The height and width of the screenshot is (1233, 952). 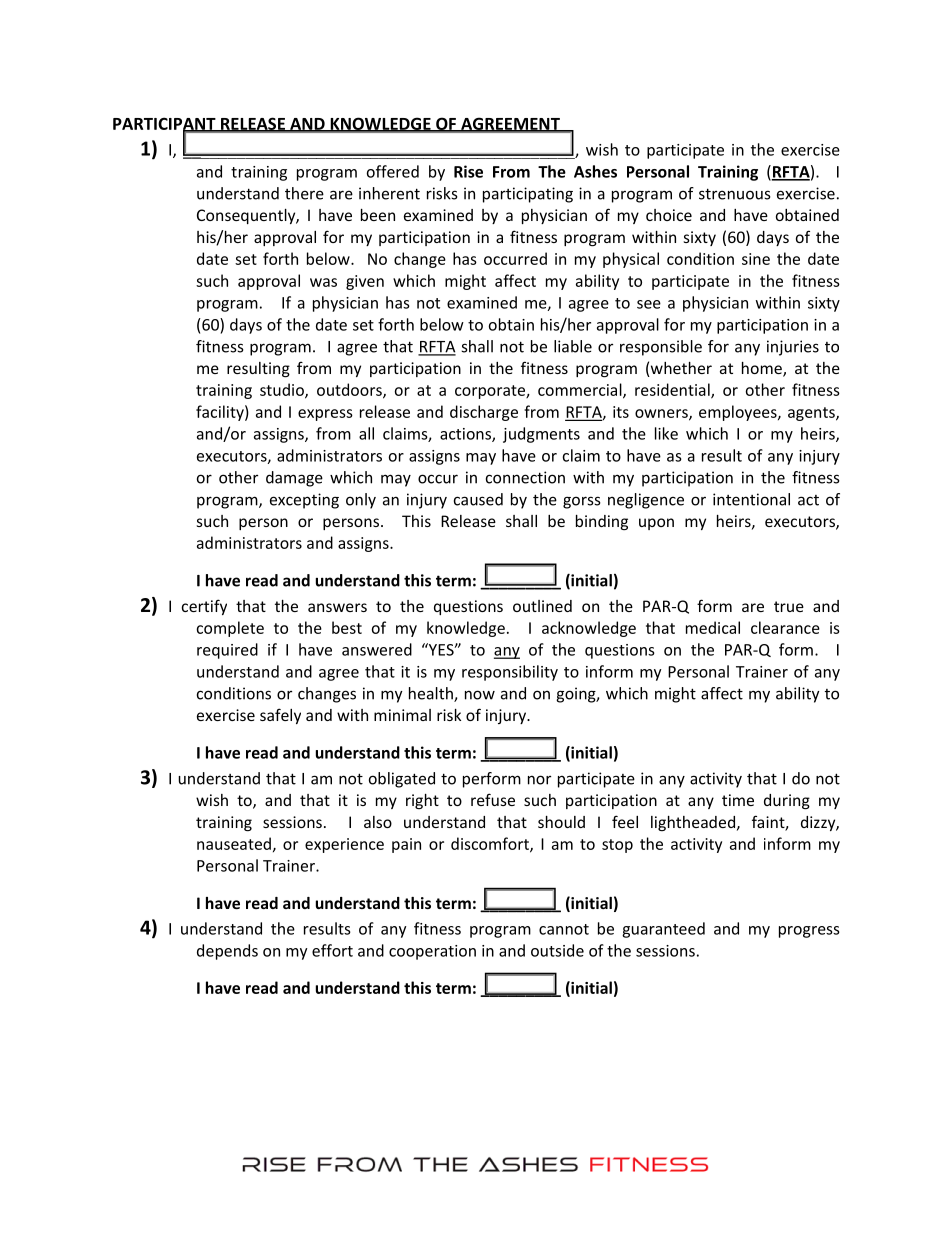 I want to click on discharge, so click(x=484, y=413).
